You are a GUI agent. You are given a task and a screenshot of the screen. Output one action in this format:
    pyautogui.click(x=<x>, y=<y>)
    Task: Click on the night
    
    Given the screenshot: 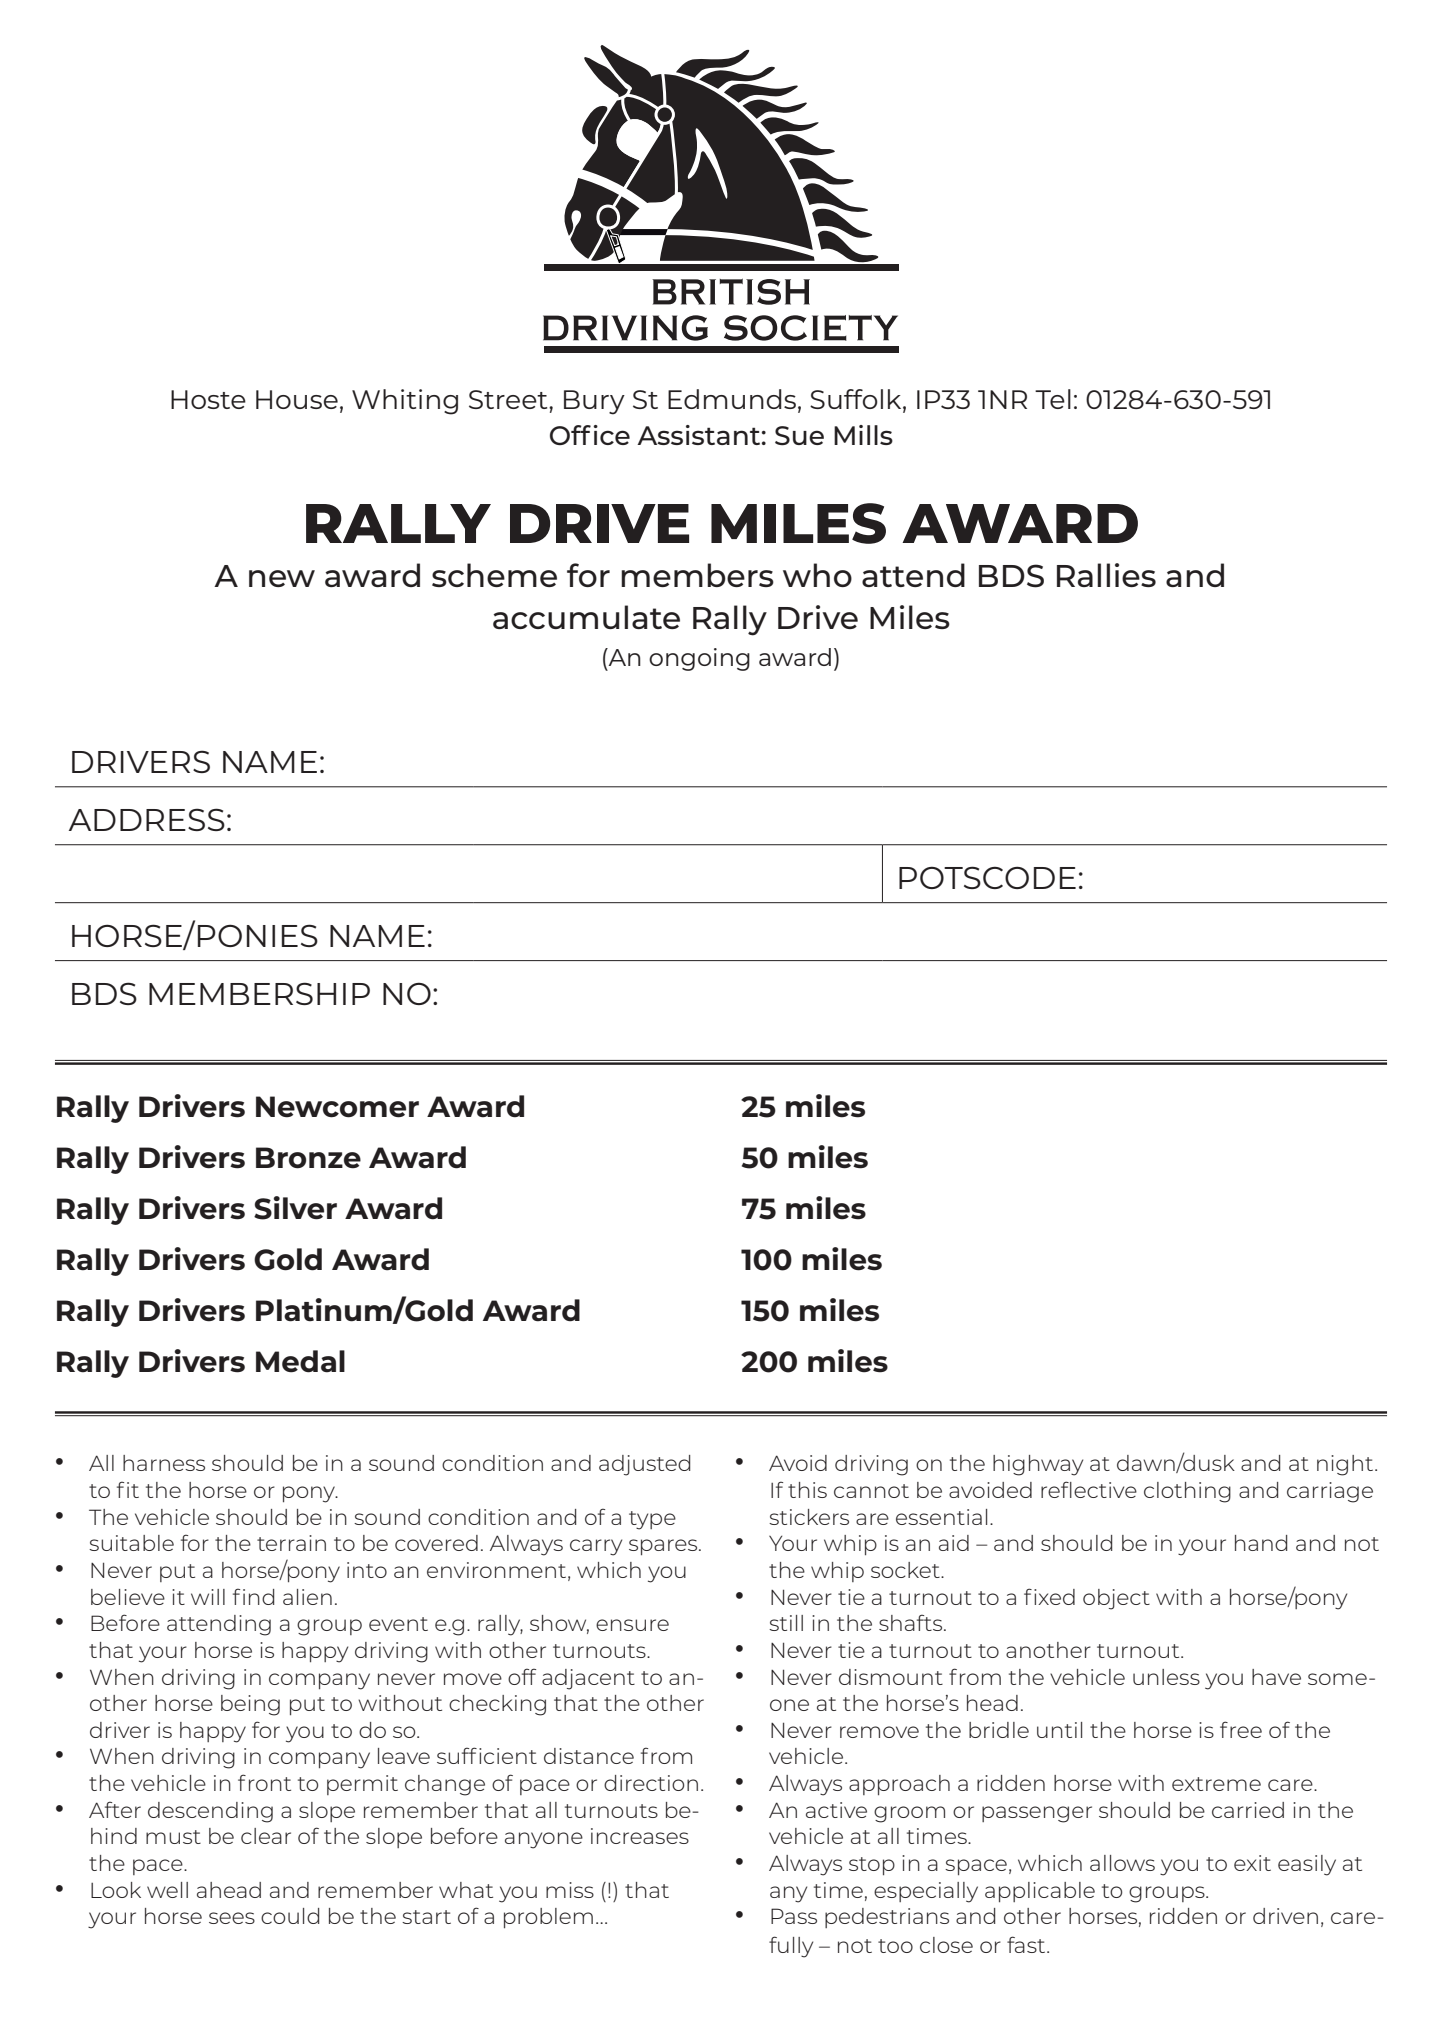 What is the action you would take?
    pyautogui.click(x=1346, y=1465)
